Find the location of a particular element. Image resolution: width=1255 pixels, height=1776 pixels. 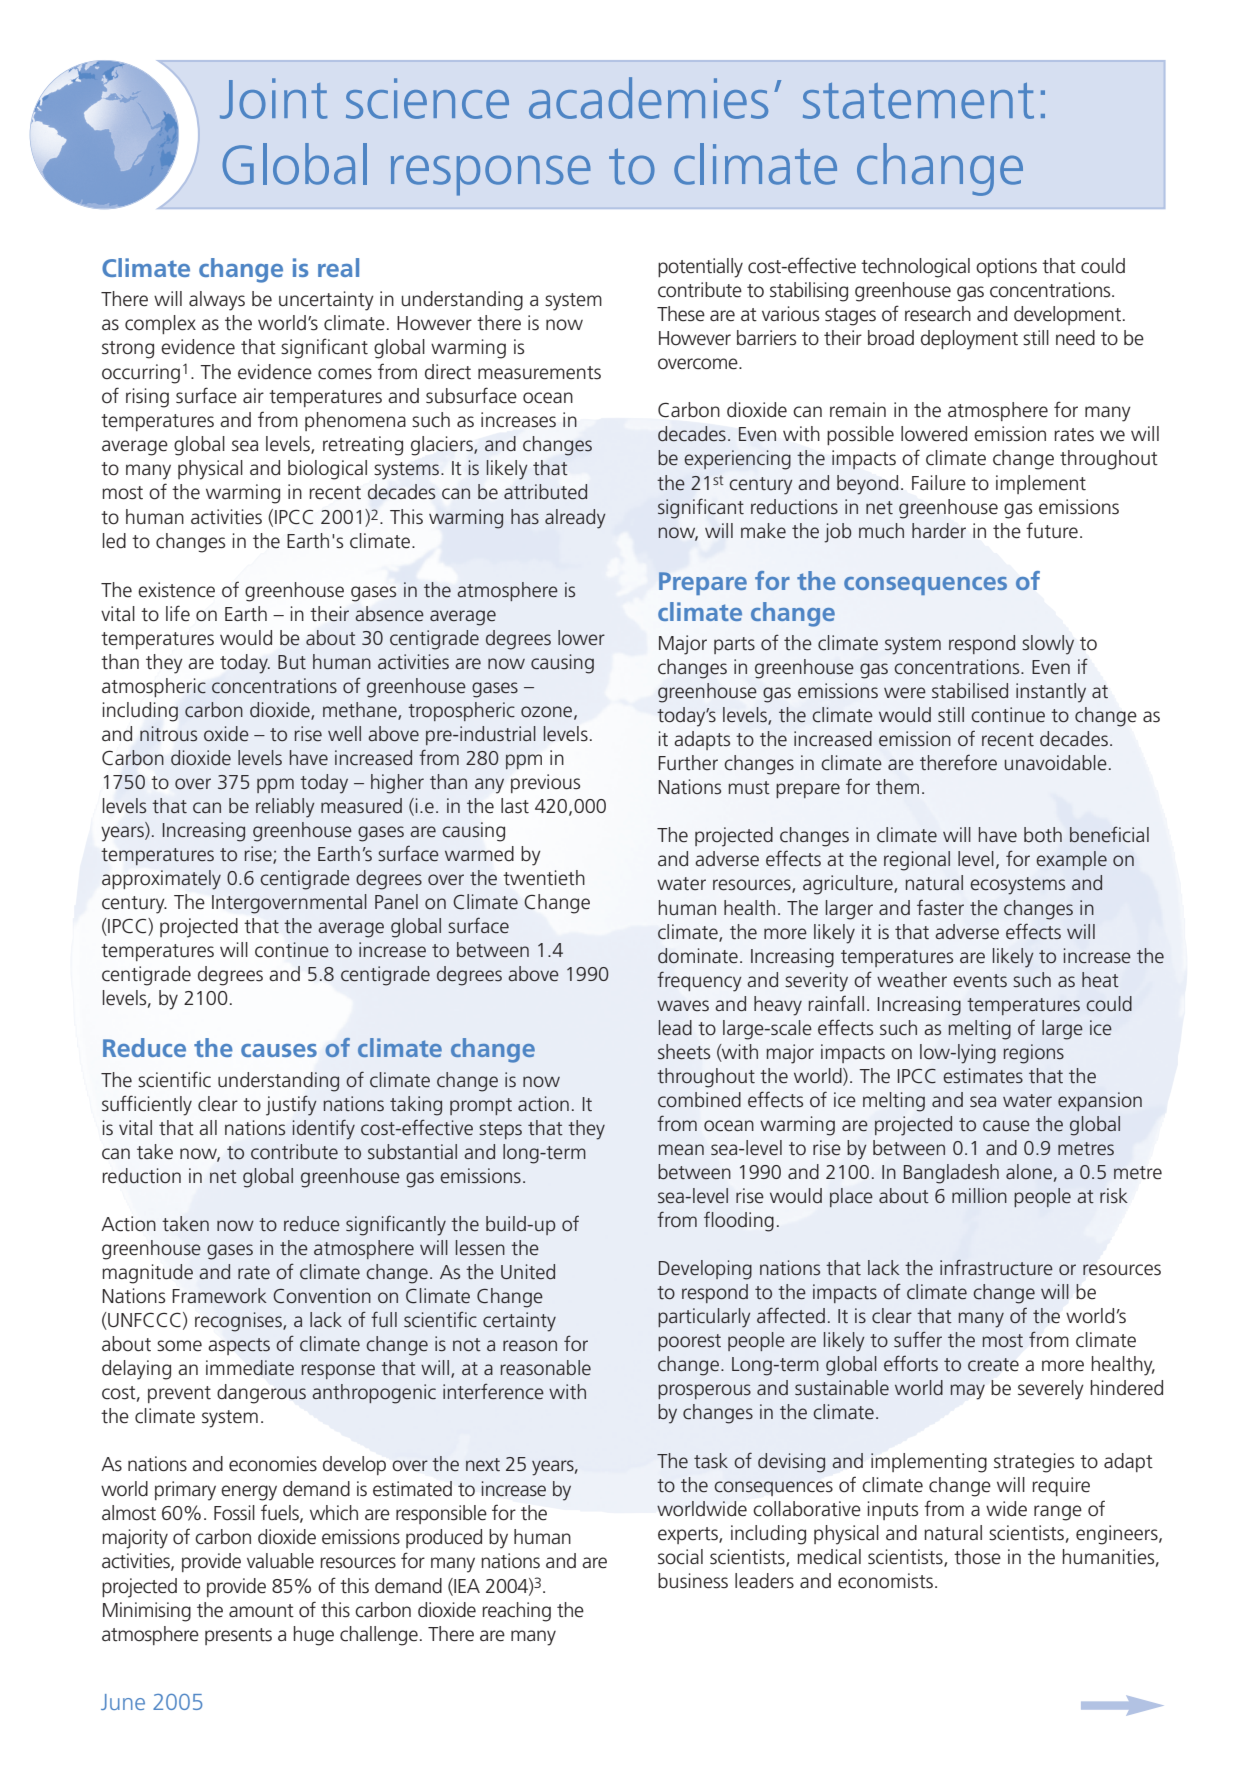

already is located at coordinates (575, 519).
